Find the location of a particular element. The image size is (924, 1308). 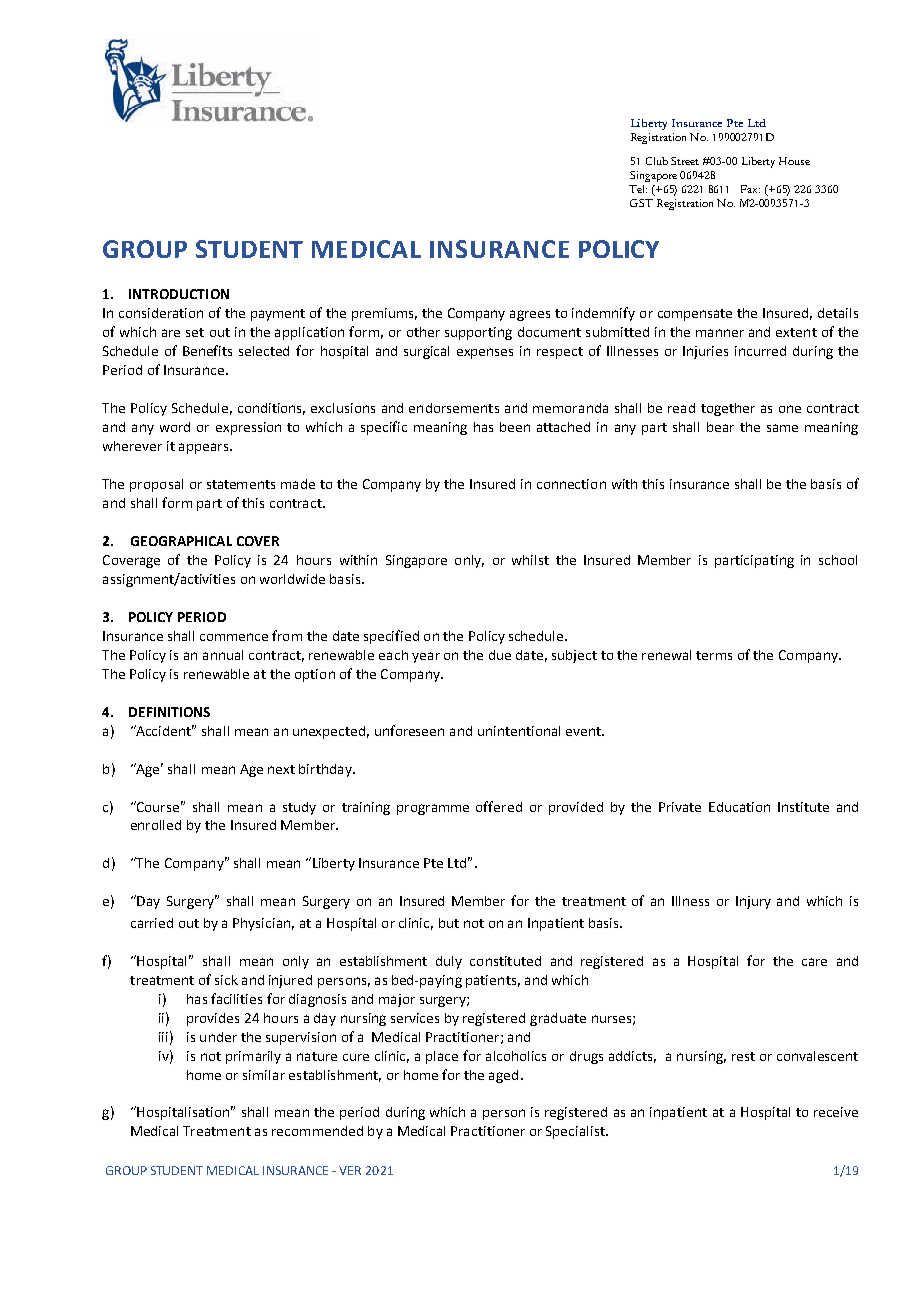

similar is located at coordinates (264, 1075).
